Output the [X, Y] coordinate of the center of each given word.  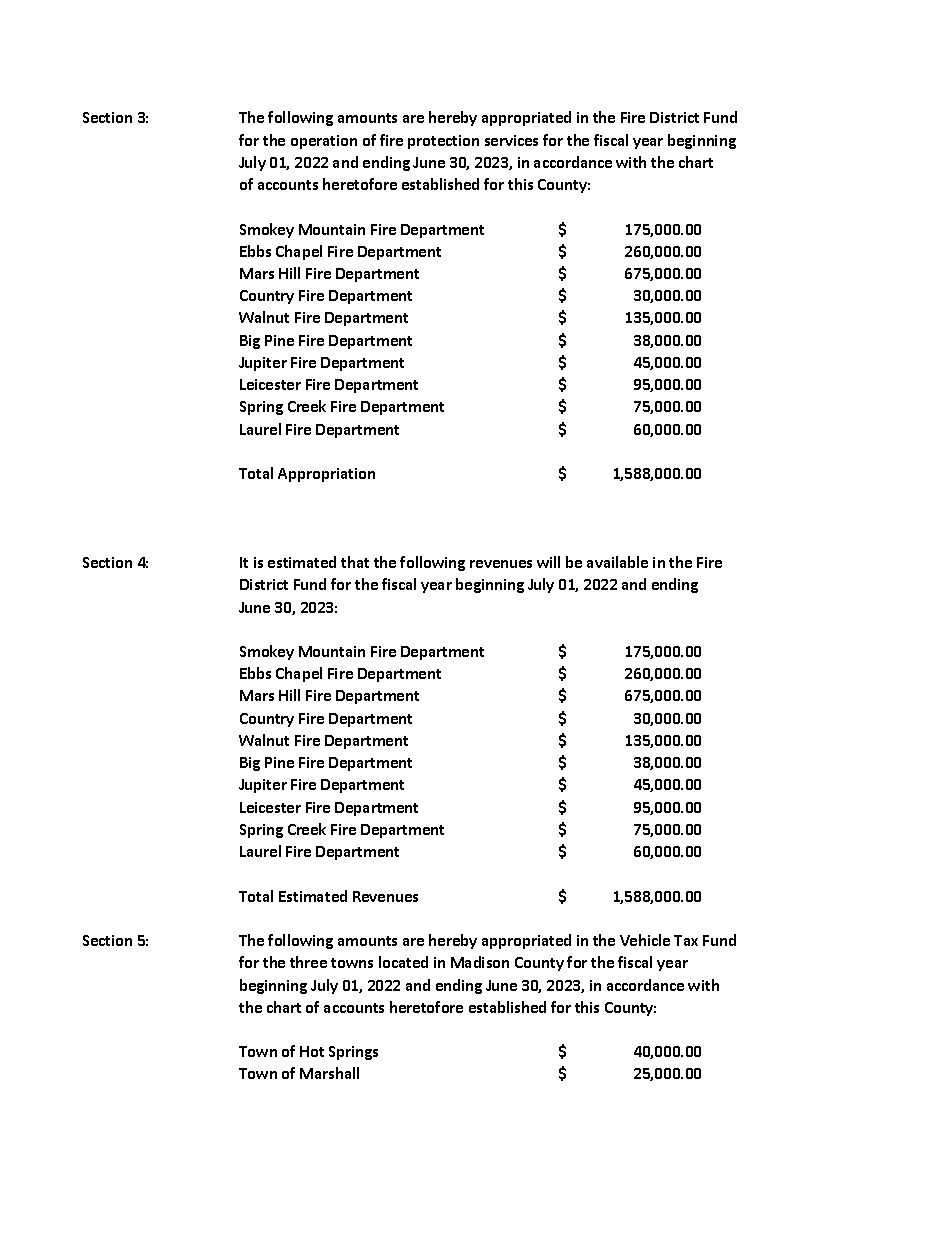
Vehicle [645, 940]
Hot [312, 1051]
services [511, 140]
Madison [480, 962]
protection [443, 142]
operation [324, 142]
